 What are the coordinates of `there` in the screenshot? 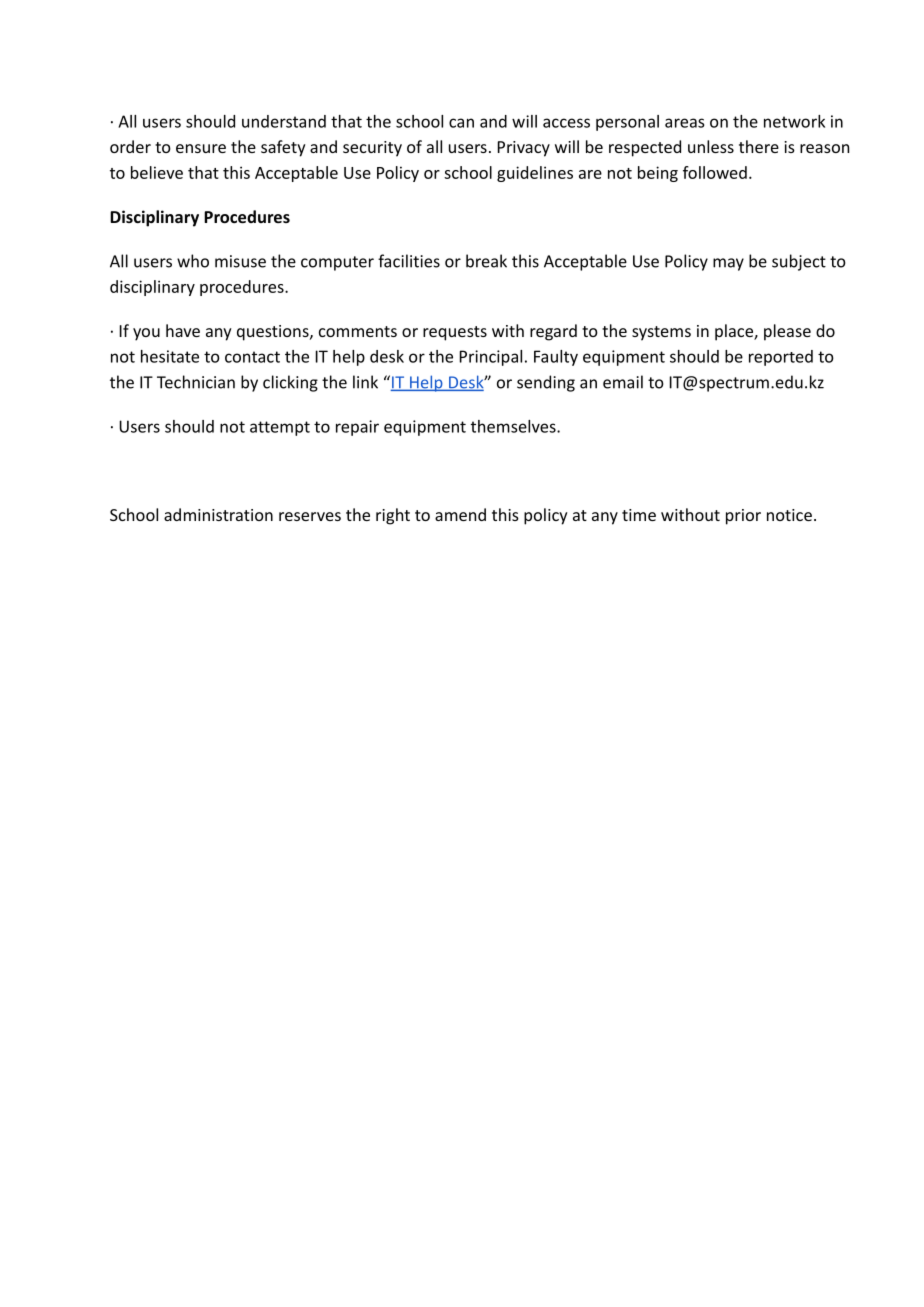 It's located at (759, 146).
